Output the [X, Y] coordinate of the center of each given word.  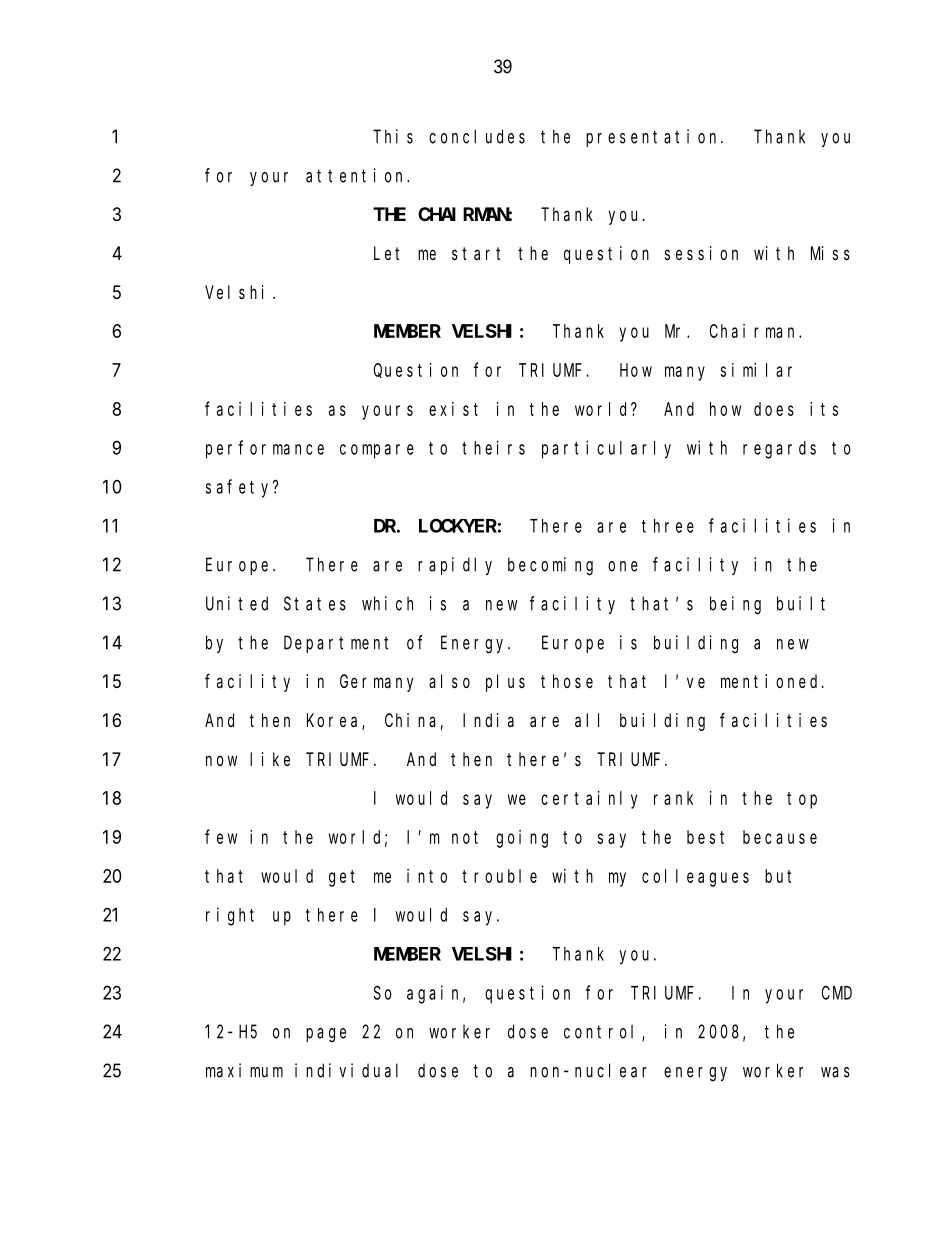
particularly [606, 449]
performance [265, 449]
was [835, 1072]
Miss [830, 253]
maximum [244, 1070]
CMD [836, 993]
